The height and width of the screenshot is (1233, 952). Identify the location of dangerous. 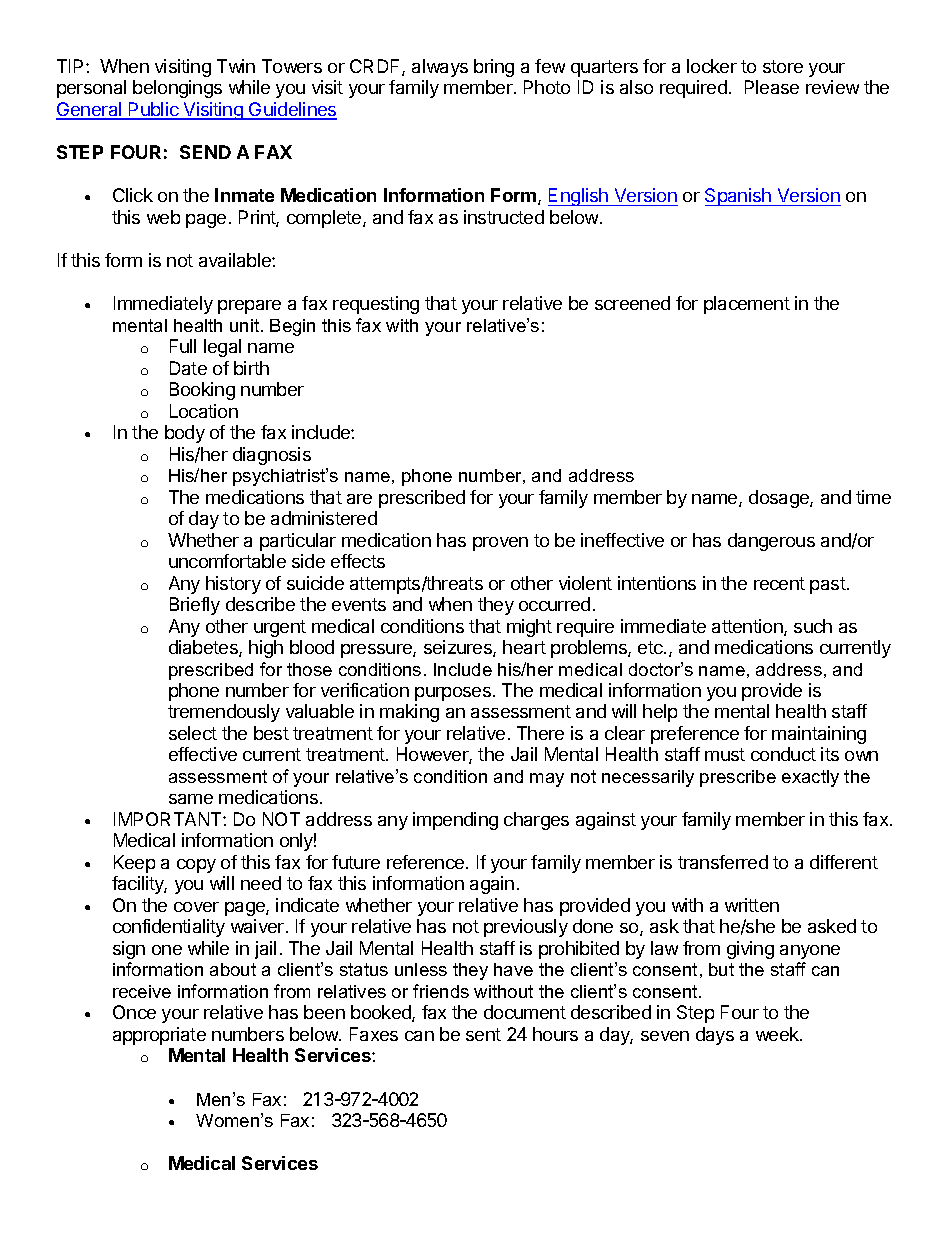
(771, 542).
